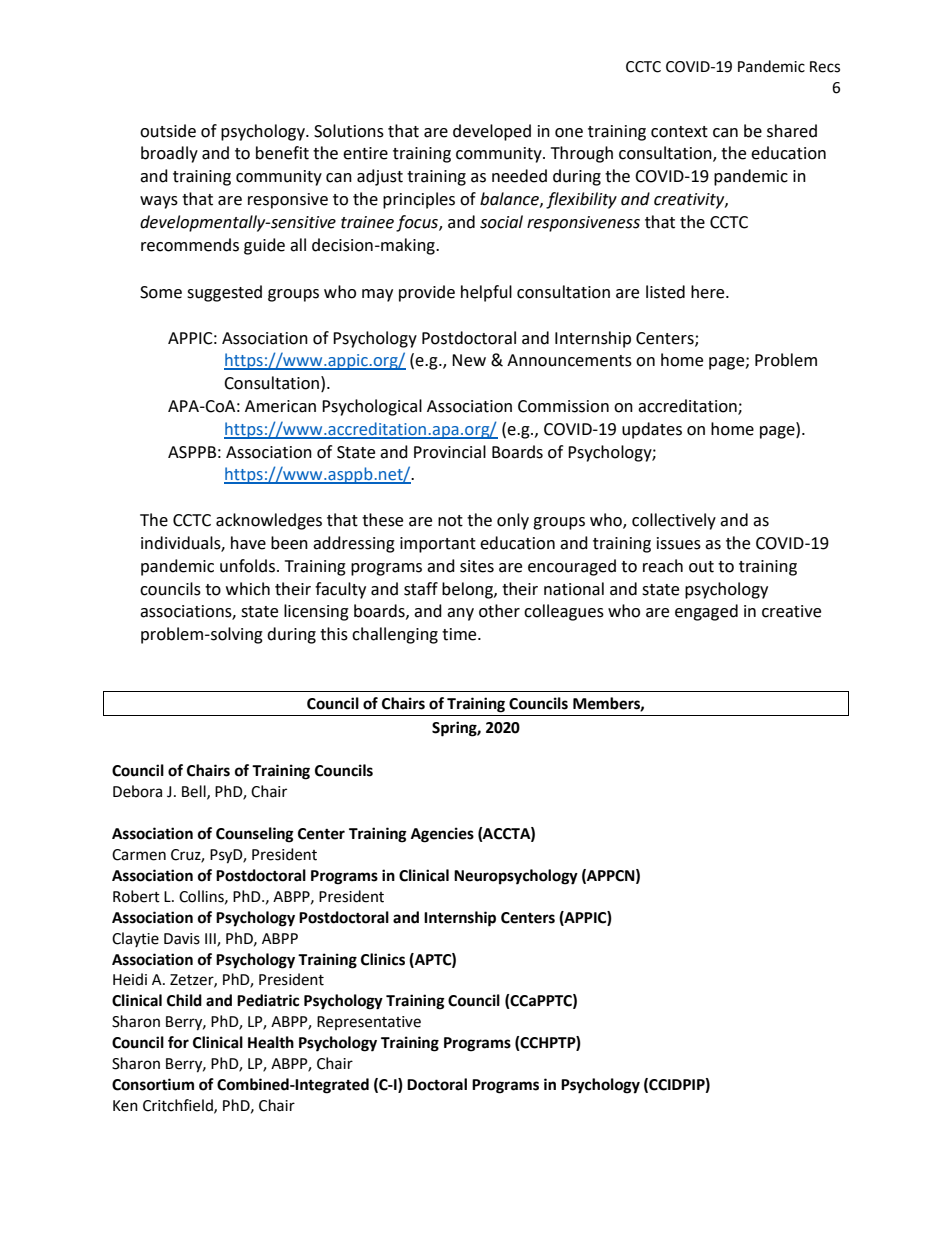 This image has height=1233, width=952. What do you see at coordinates (468, 590) in the image?
I see `belong` at bounding box center [468, 590].
